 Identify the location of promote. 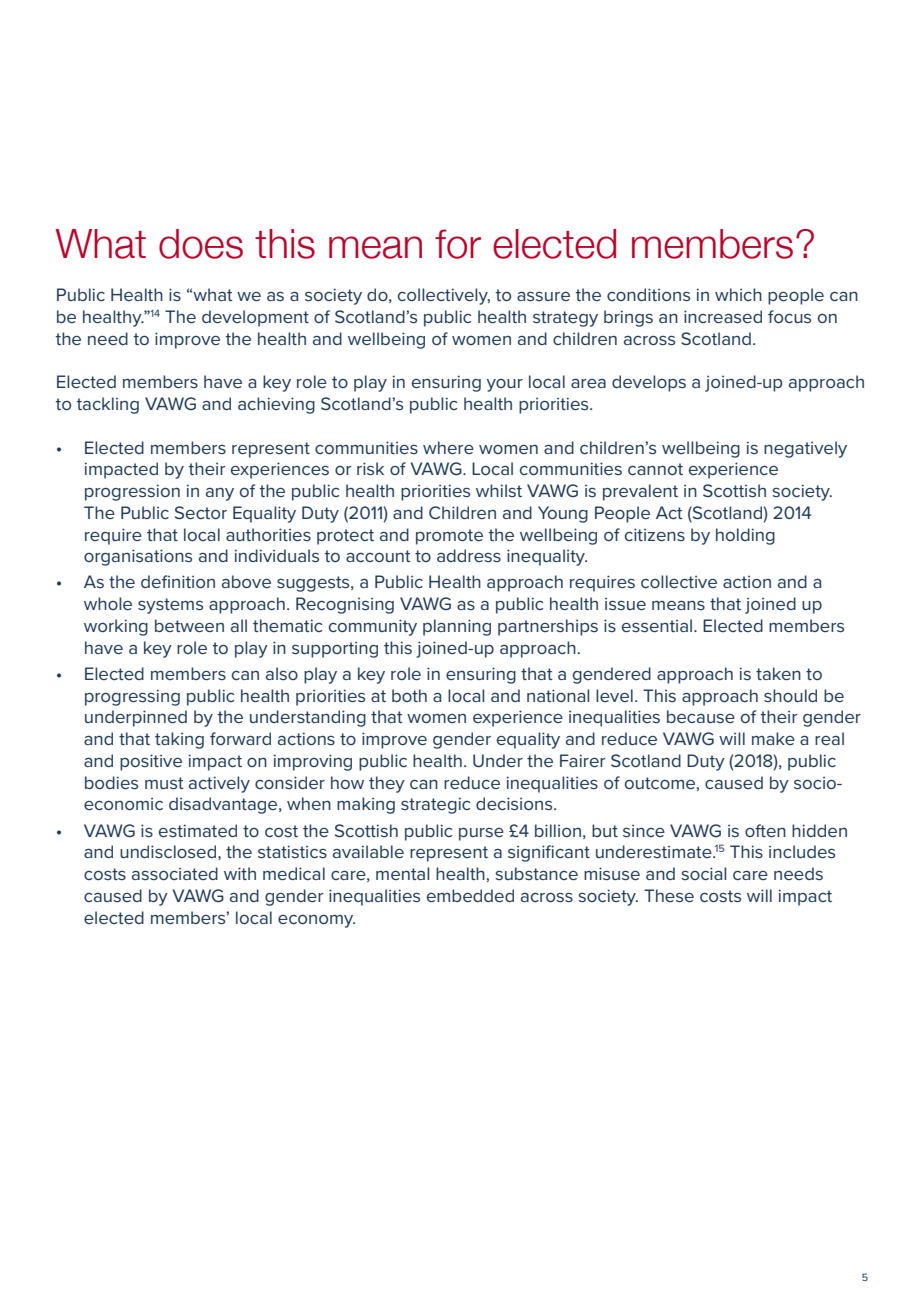
(449, 537).
